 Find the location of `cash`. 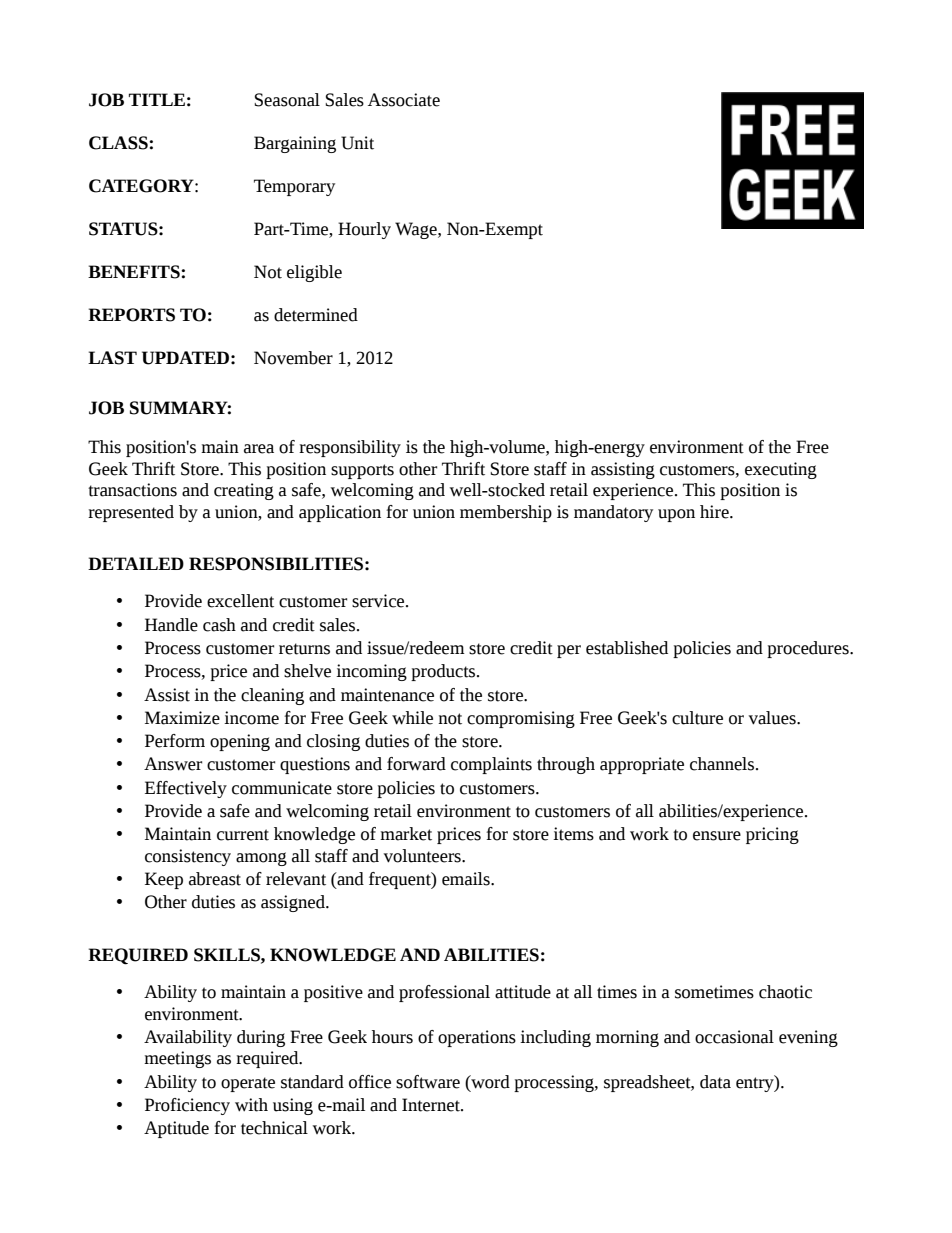

cash is located at coordinates (219, 625).
